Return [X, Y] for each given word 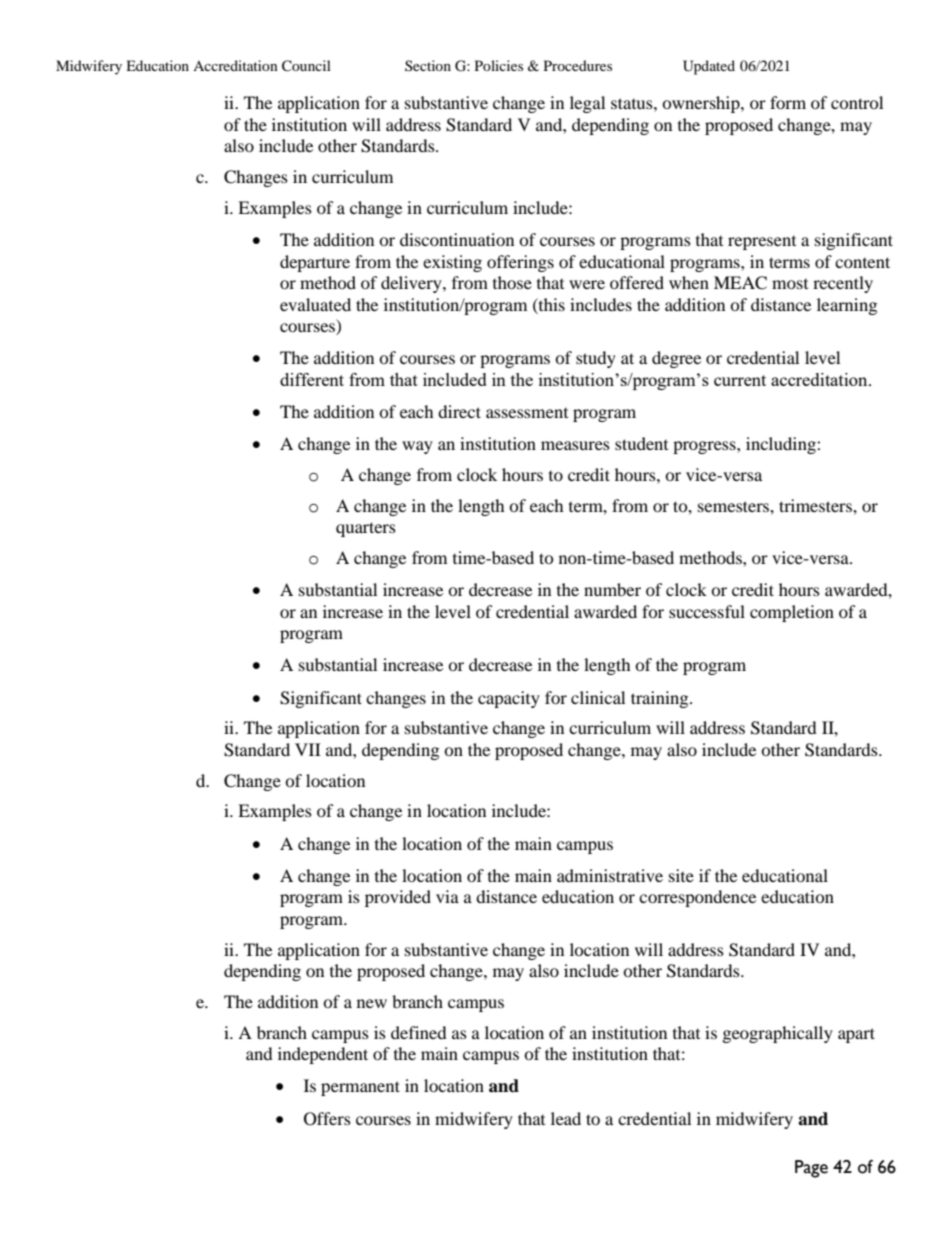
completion [792, 613]
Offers [327, 1119]
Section [428, 65]
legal [587, 104]
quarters [366, 529]
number [612, 589]
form [788, 102]
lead [566, 1118]
